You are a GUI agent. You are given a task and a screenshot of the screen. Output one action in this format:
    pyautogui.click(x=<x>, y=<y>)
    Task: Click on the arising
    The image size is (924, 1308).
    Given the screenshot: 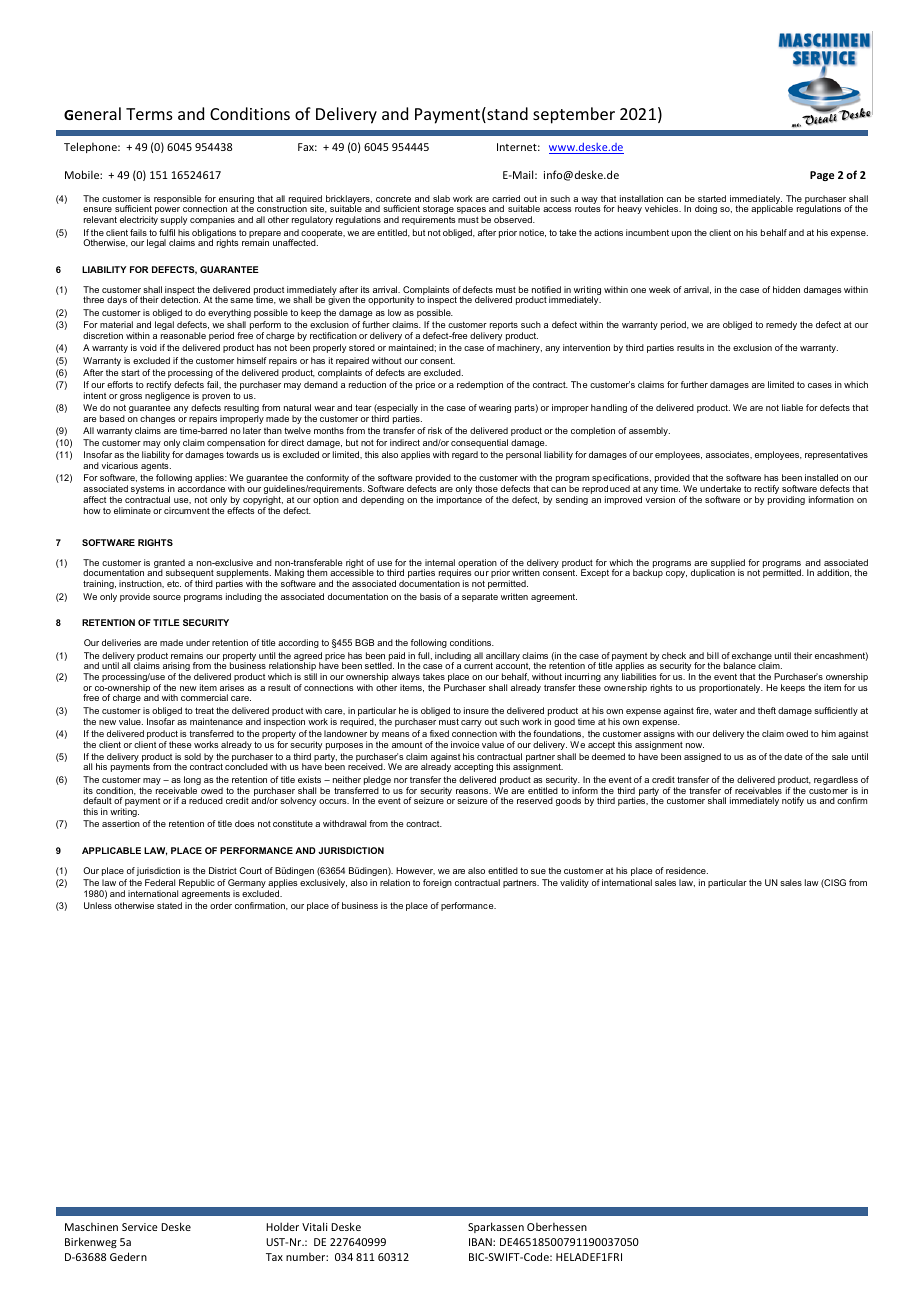 What is the action you would take?
    pyautogui.click(x=176, y=668)
